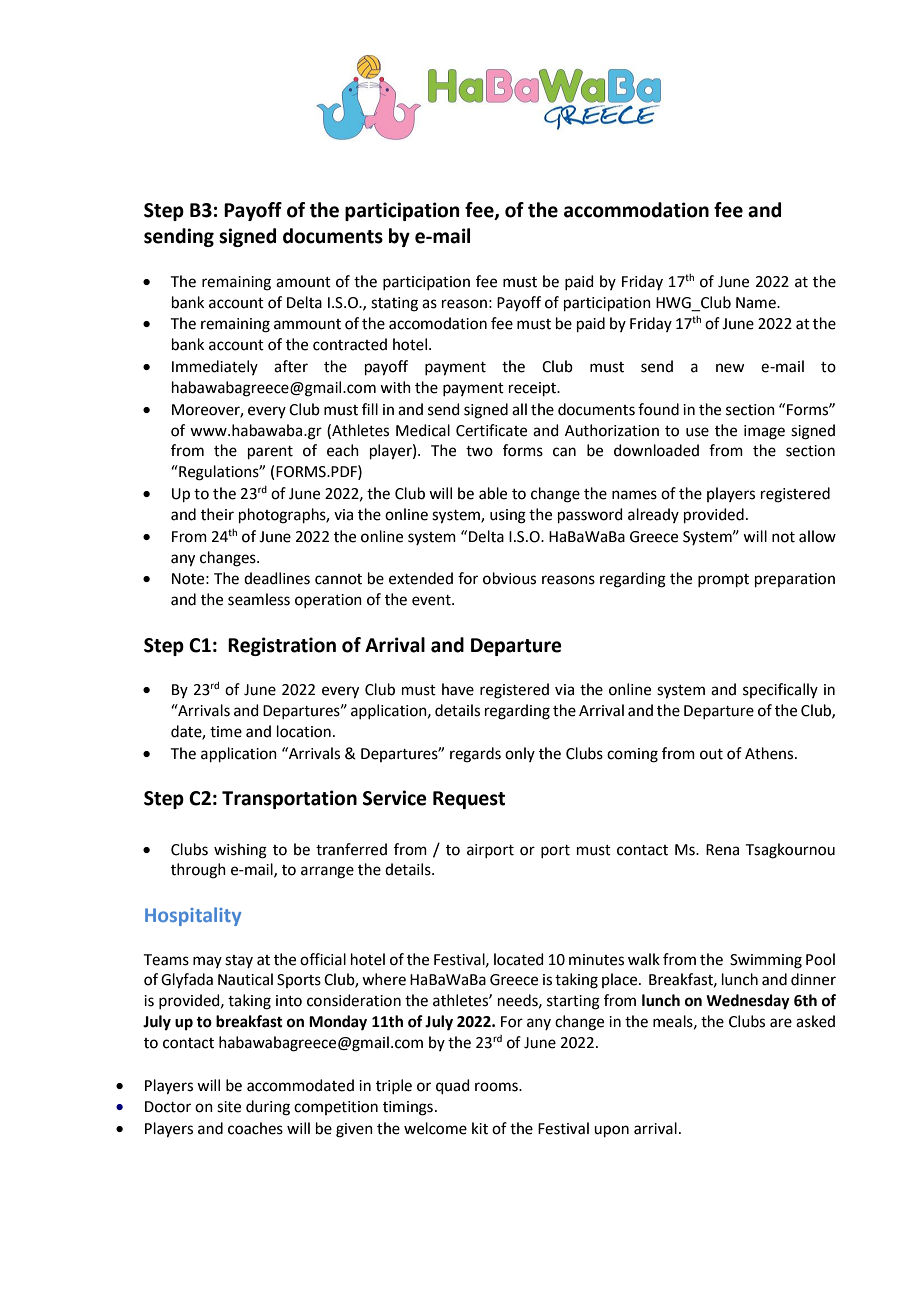 This image has width=924, height=1308. I want to click on wishing, so click(240, 851).
